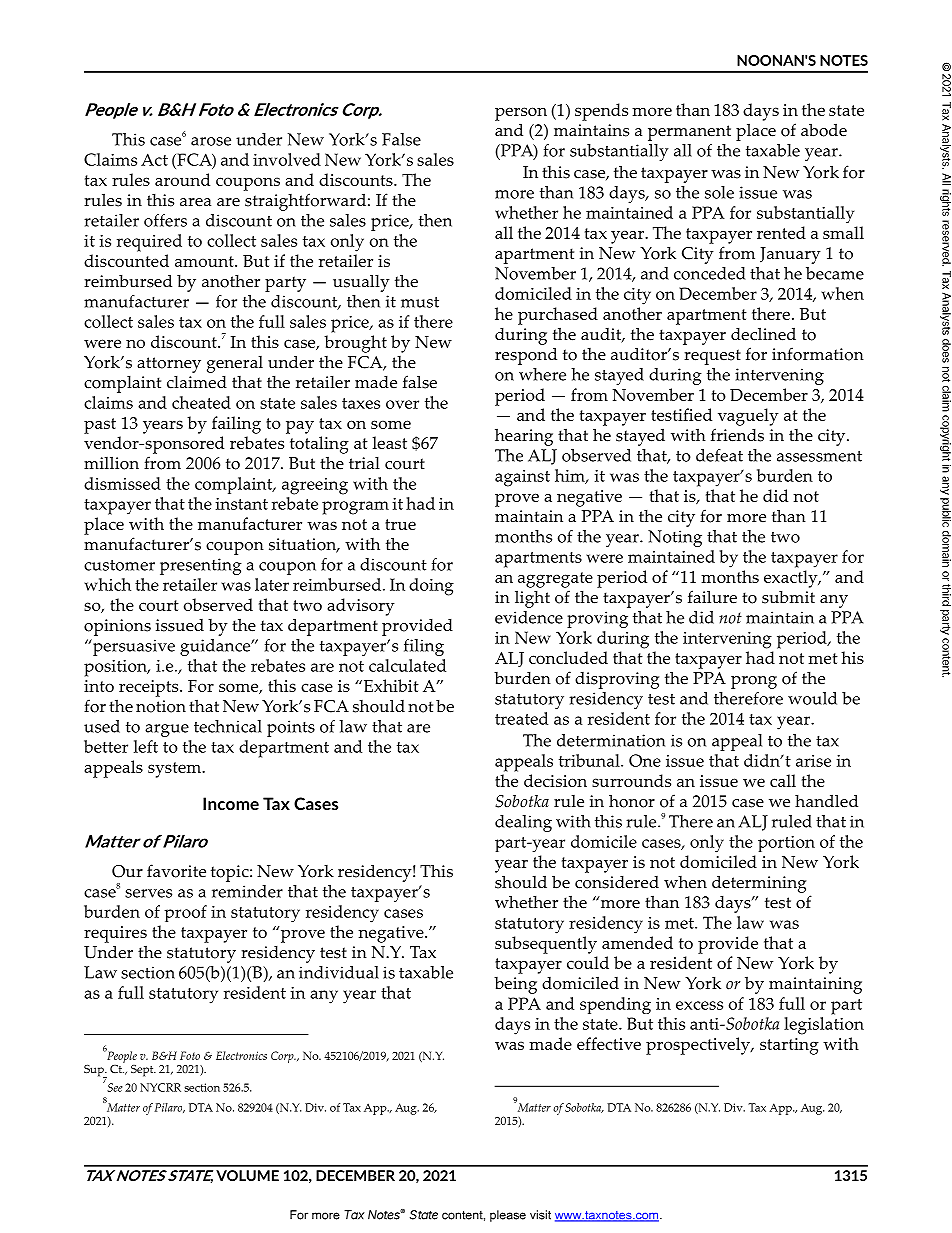  I want to click on arose, so click(211, 141).
